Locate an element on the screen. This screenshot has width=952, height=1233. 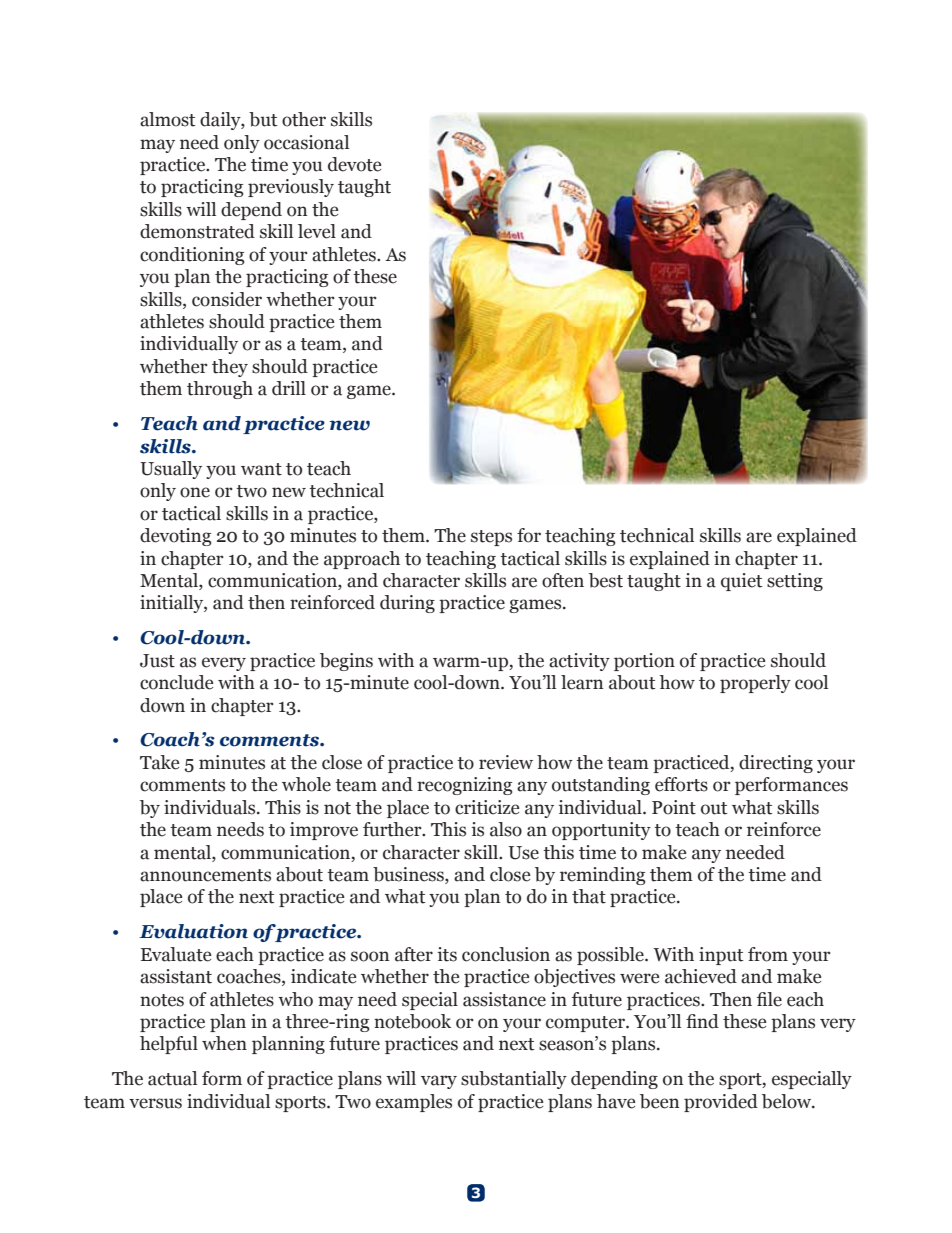
vary is located at coordinates (439, 1082).
